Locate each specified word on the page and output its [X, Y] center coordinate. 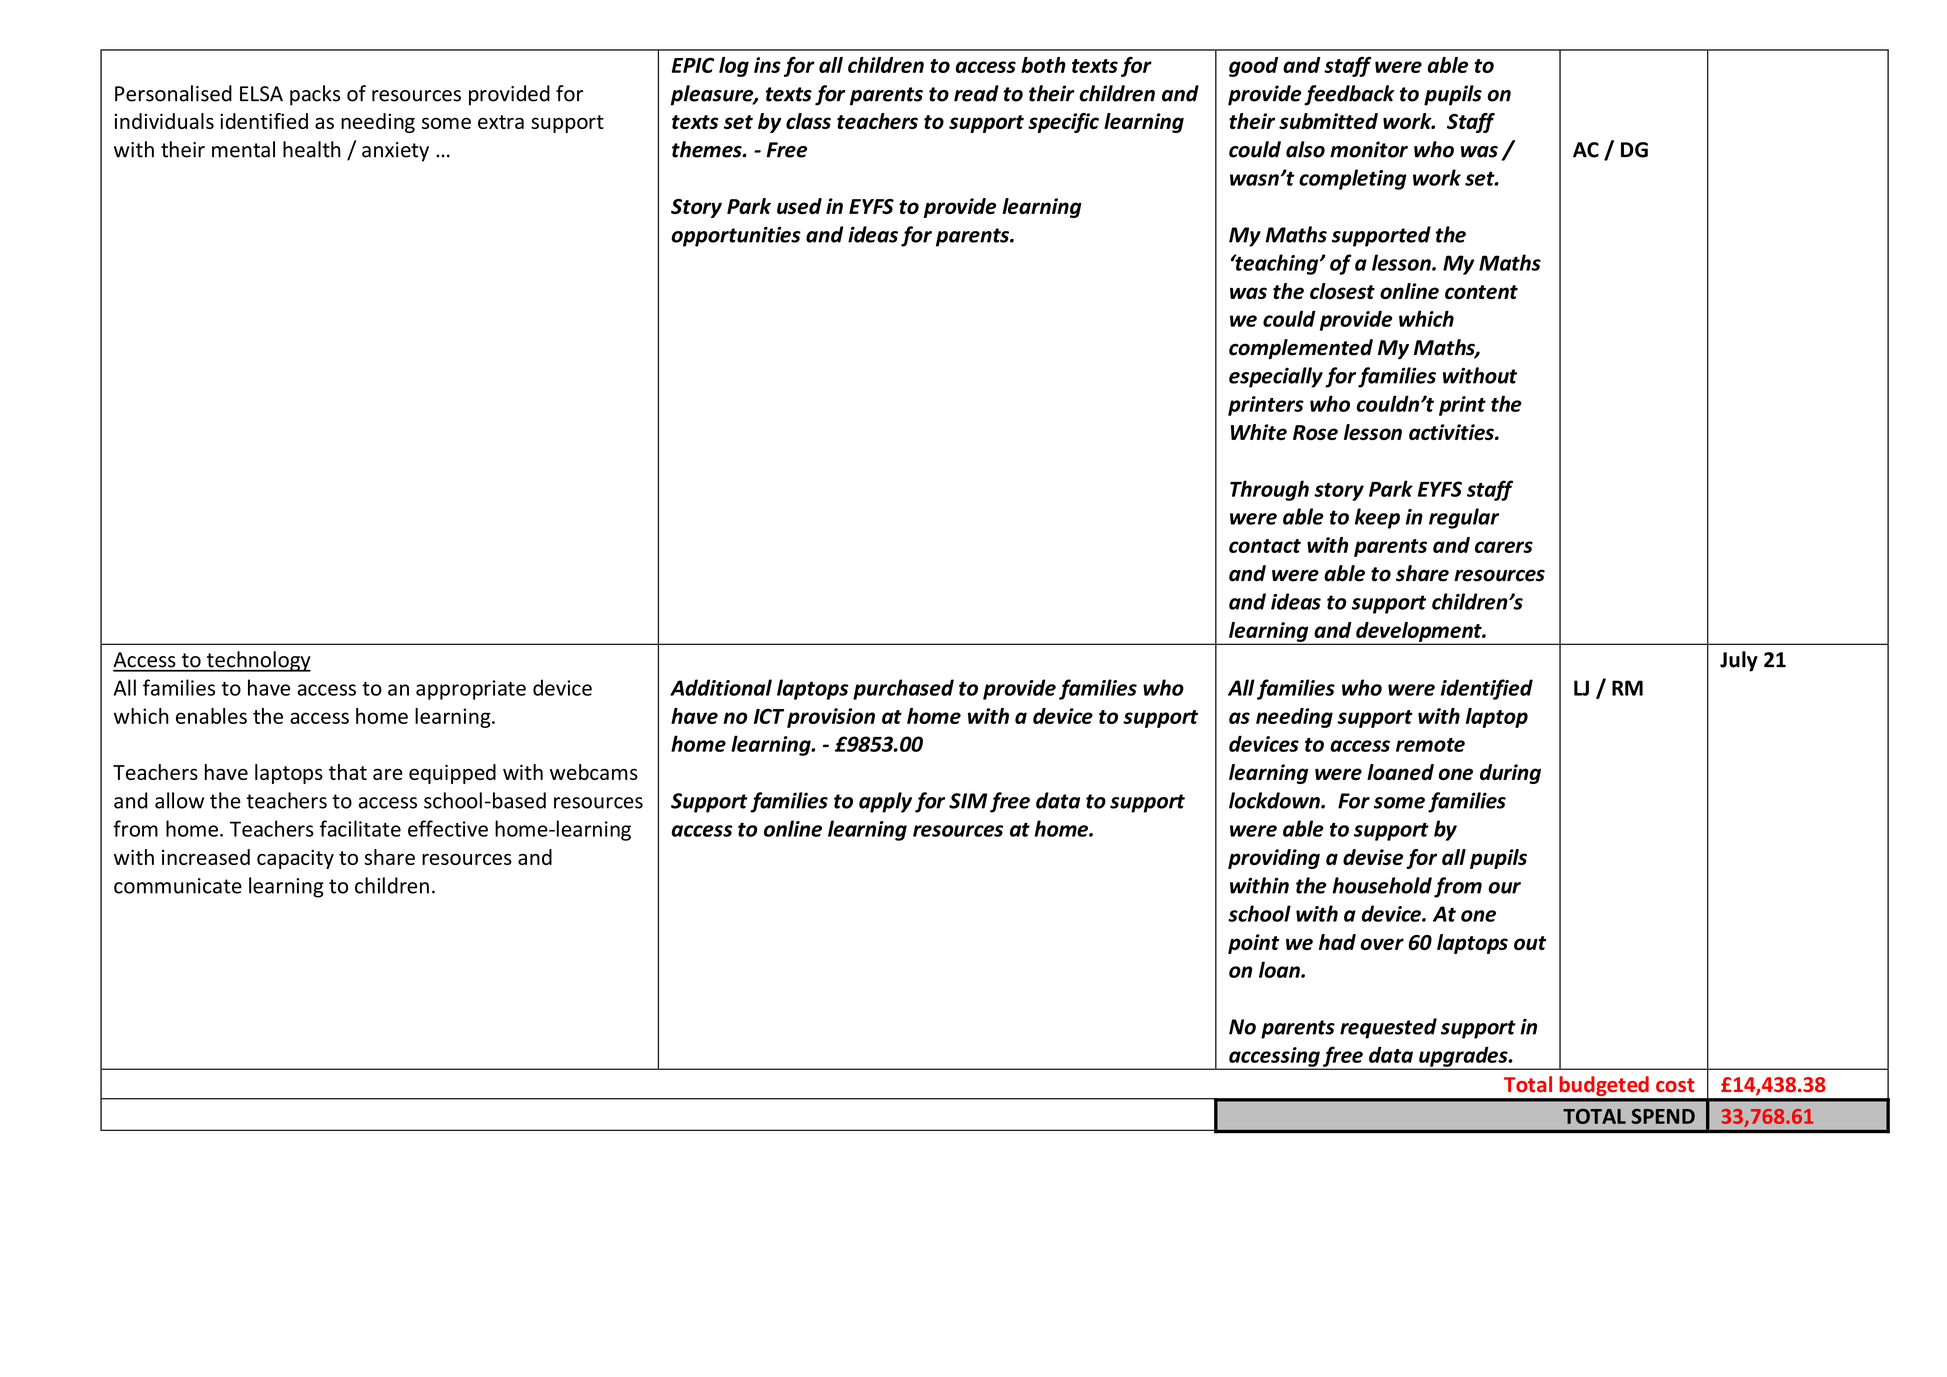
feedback [1349, 95]
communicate [178, 886]
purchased [903, 689]
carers [1504, 547]
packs [315, 95]
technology [257, 661]
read [976, 93]
